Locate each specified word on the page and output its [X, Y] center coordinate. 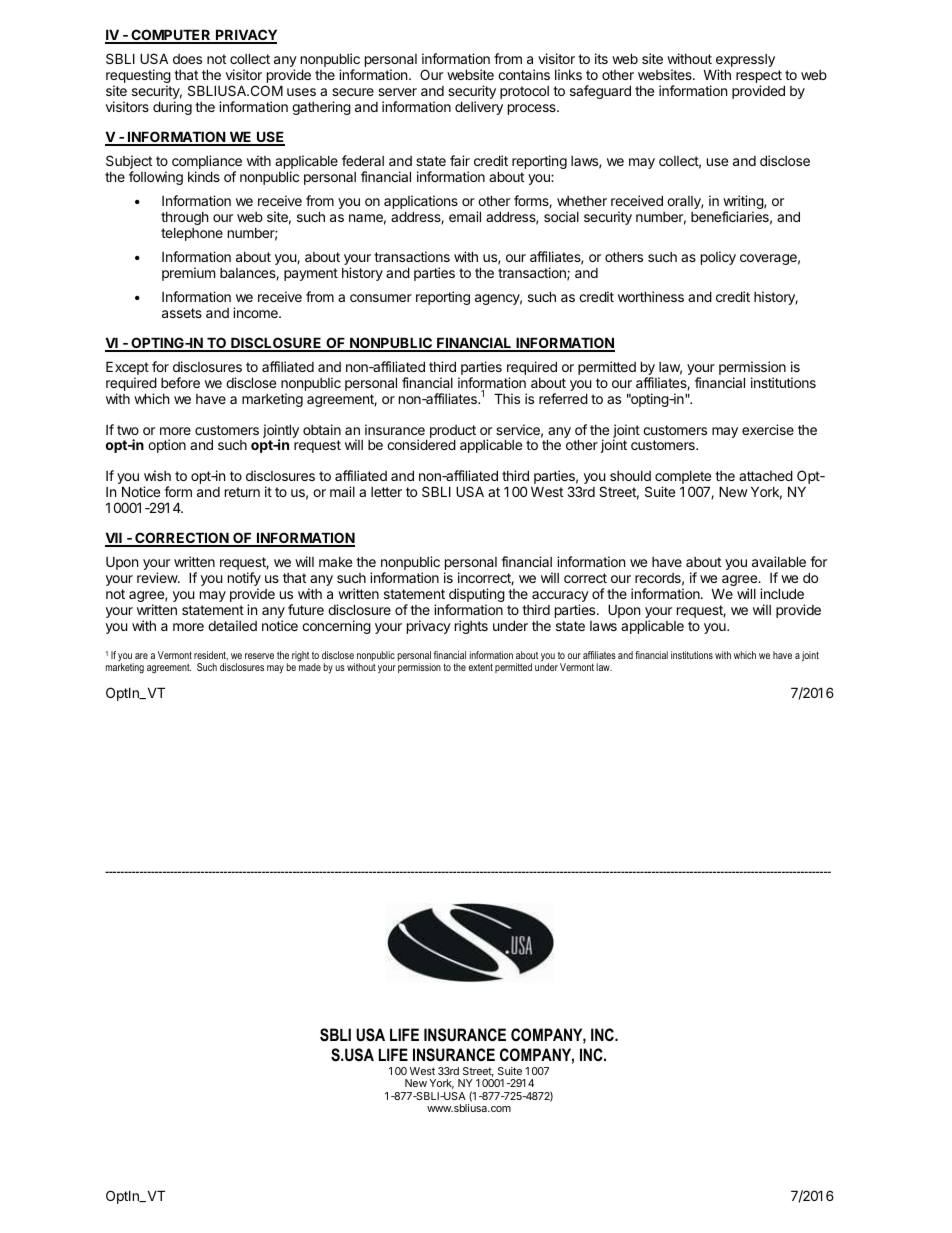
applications [421, 203]
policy [718, 258]
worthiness [651, 296]
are [141, 656]
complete [683, 479]
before [180, 382]
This [507, 398]
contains [524, 74]
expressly [745, 62]
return [242, 492]
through [184, 218]
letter [386, 492]
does [187, 59]
